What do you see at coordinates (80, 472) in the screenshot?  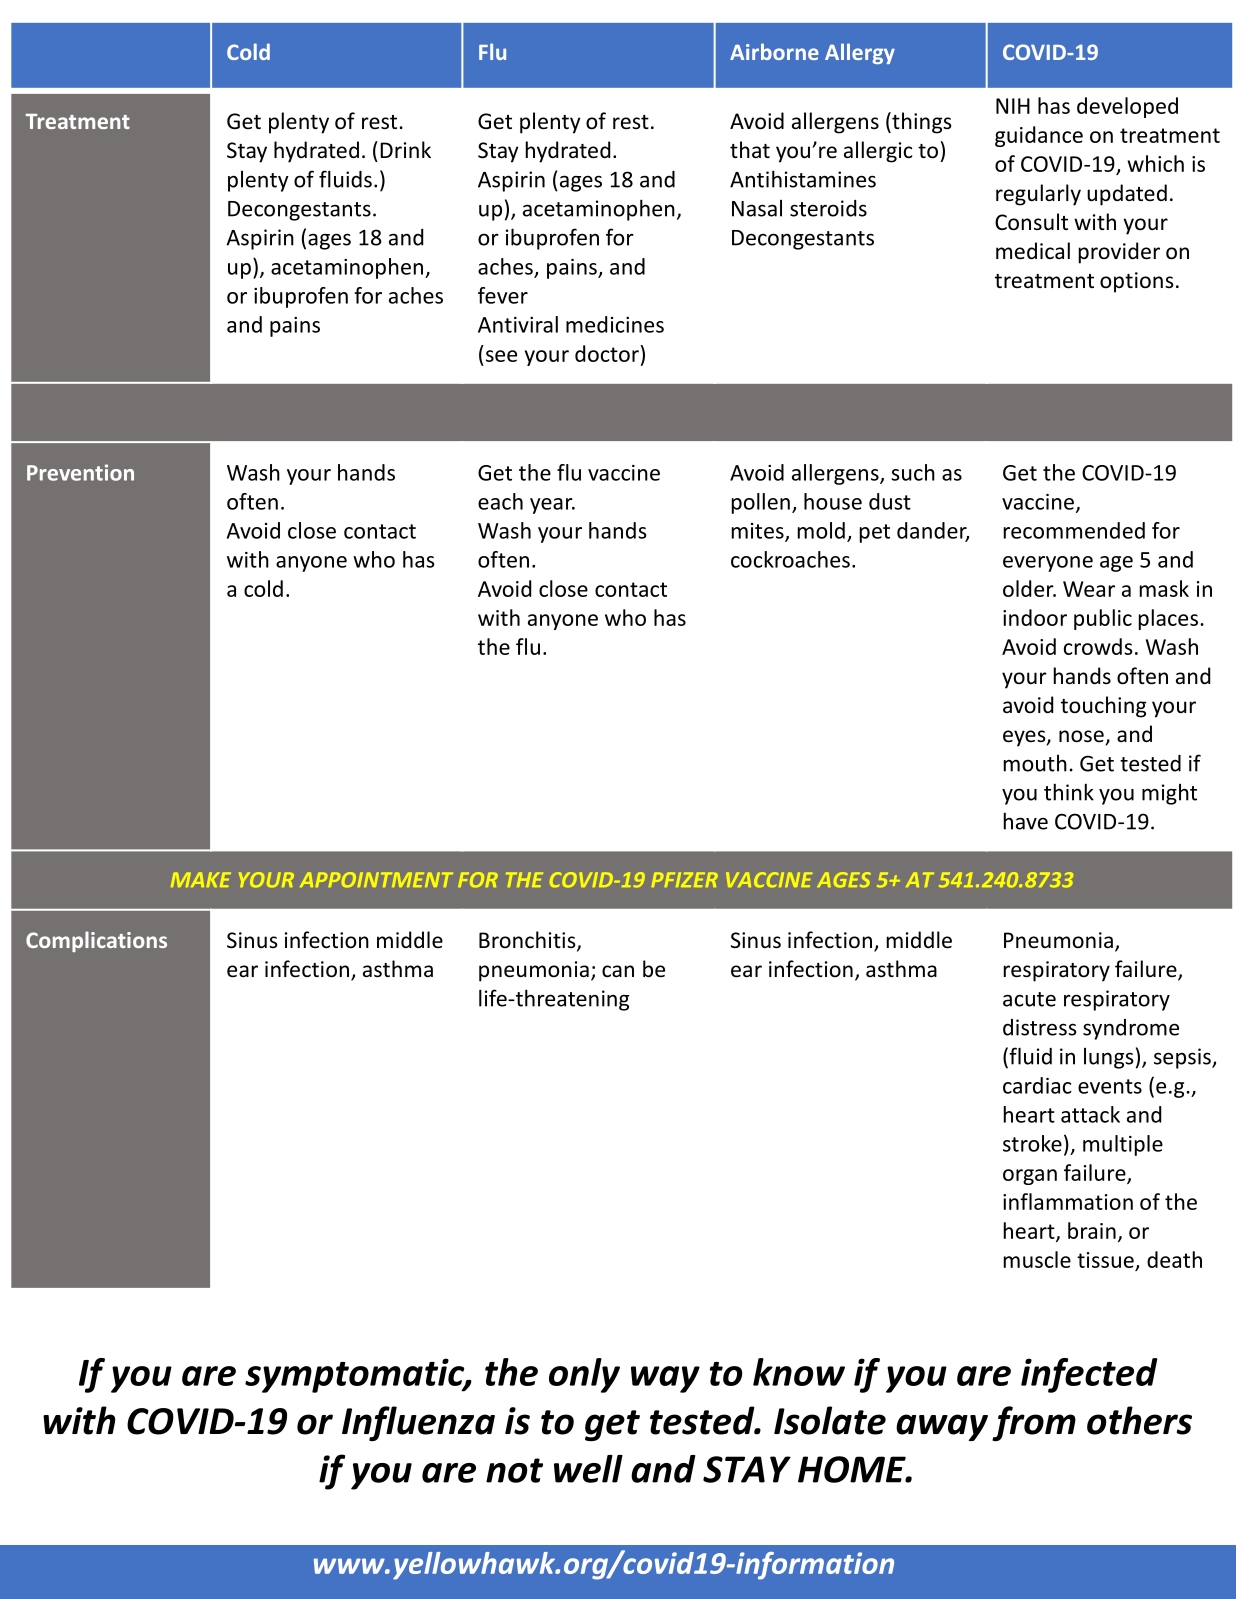 I see `Prevention` at bounding box center [80, 472].
